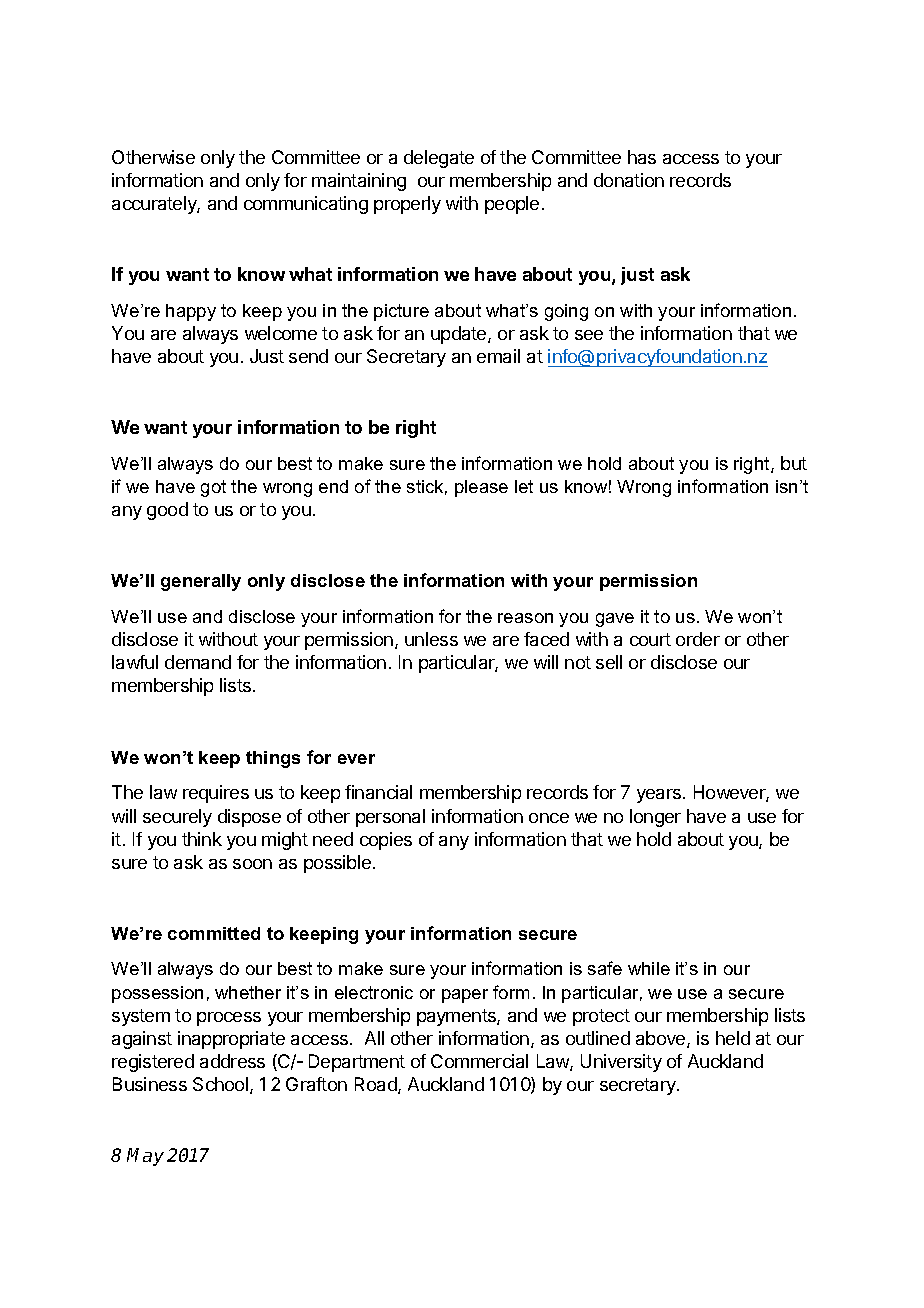 This screenshot has height=1308, width=924. What do you see at coordinates (642, 157) in the screenshot?
I see `has` at bounding box center [642, 157].
